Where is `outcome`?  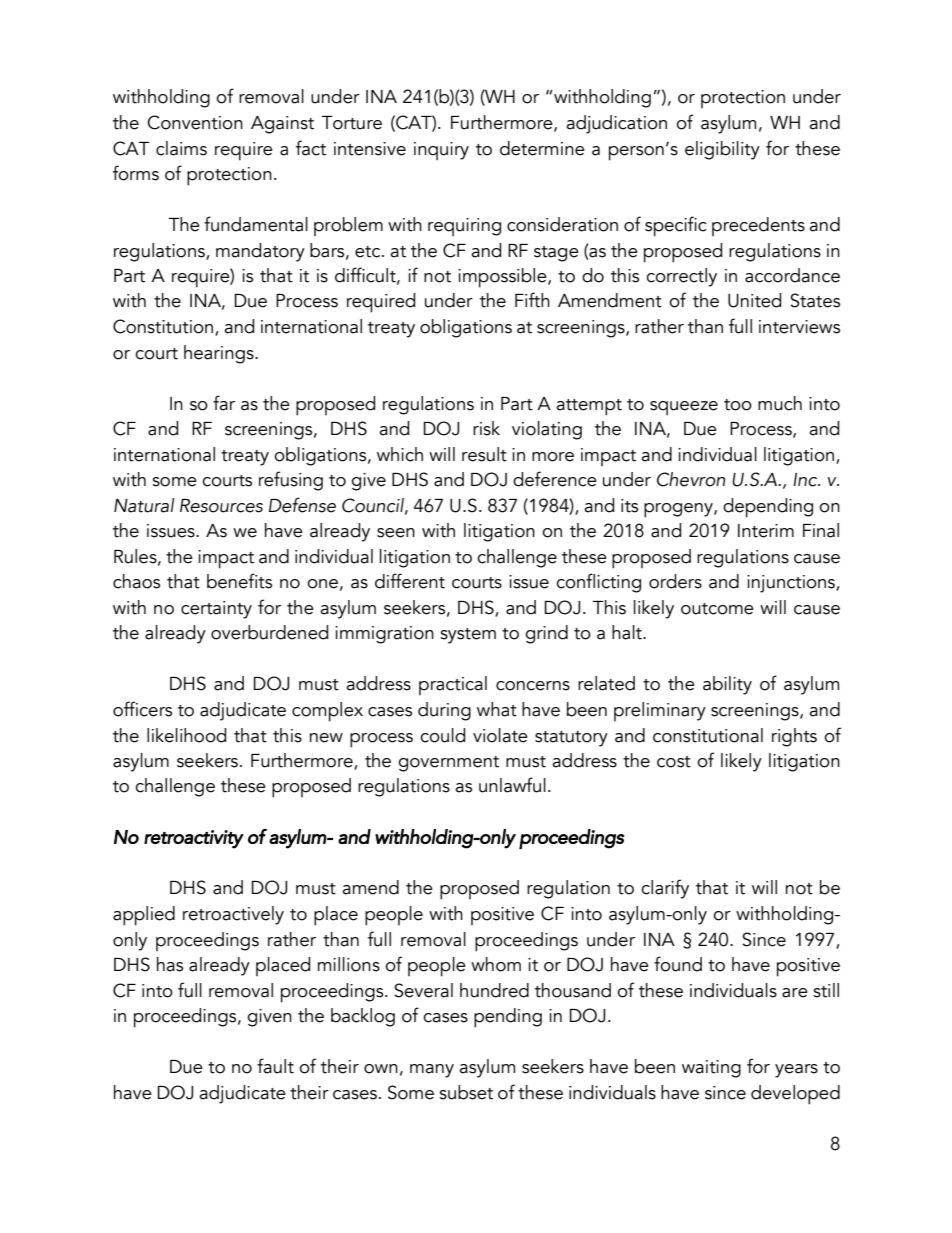
outcome is located at coordinates (717, 609).
